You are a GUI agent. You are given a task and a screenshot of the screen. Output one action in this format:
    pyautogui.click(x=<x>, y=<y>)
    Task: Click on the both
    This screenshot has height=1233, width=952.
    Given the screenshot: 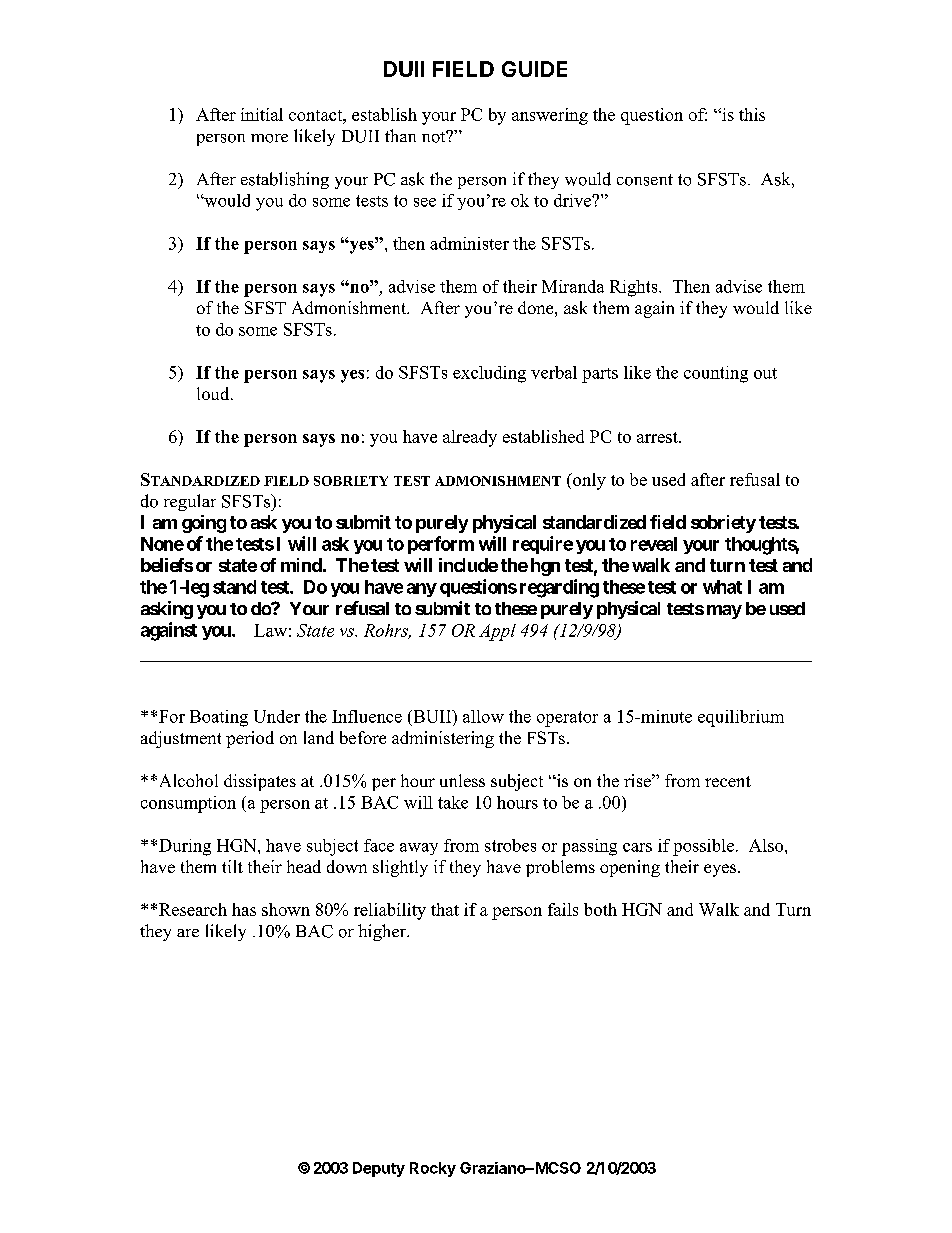 What is the action you would take?
    pyautogui.click(x=600, y=909)
